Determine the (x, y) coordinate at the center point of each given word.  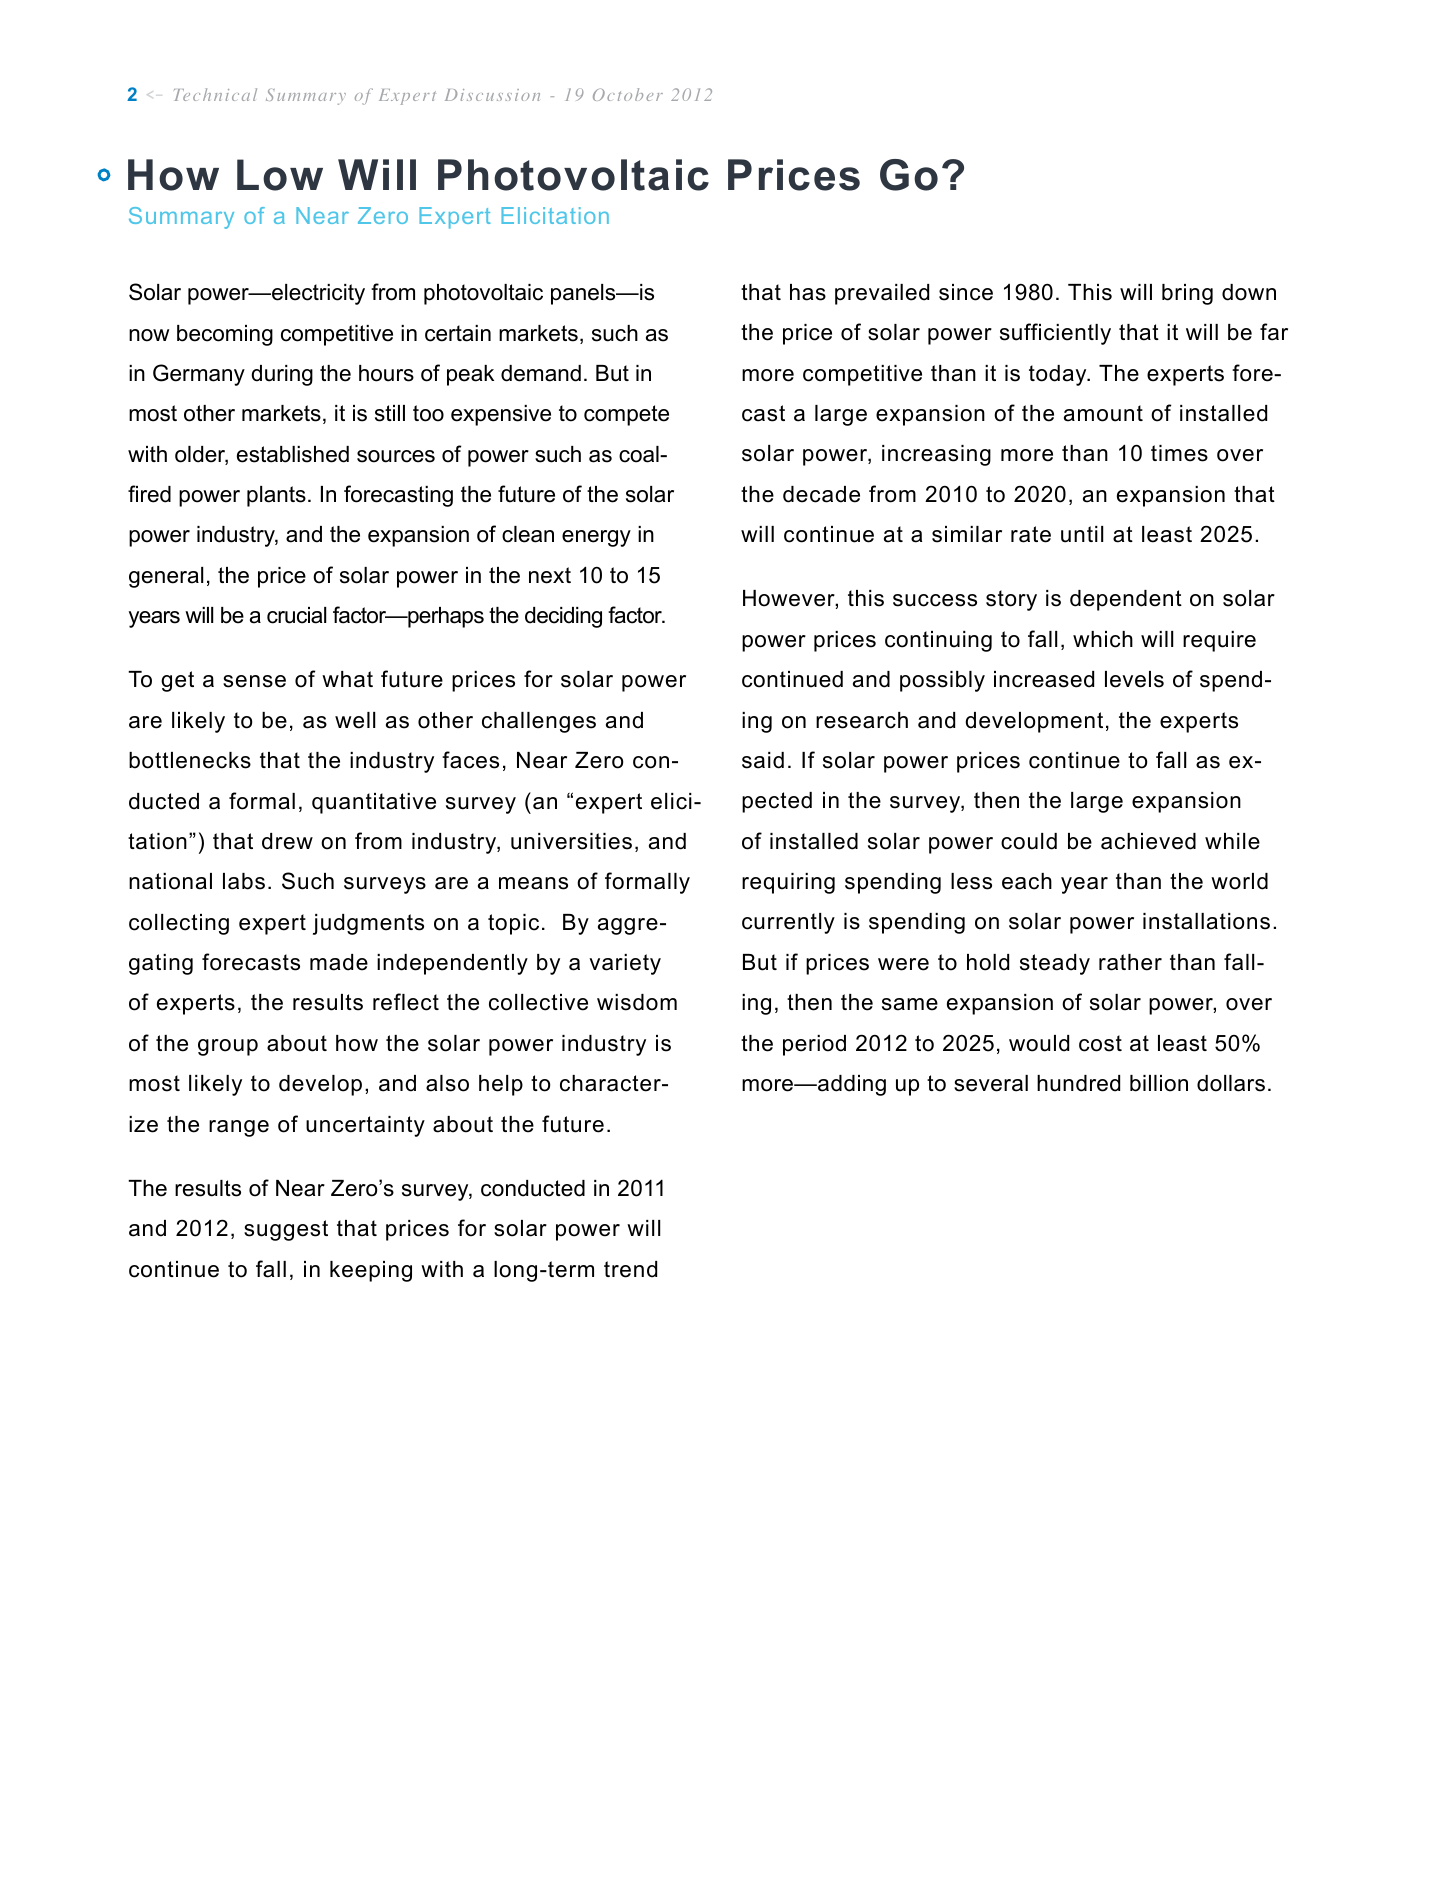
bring (1187, 294)
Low (280, 175)
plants (276, 496)
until (1082, 534)
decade (821, 494)
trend (630, 1269)
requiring (788, 883)
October (628, 94)
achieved (1148, 841)
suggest (286, 1230)
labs (244, 881)
